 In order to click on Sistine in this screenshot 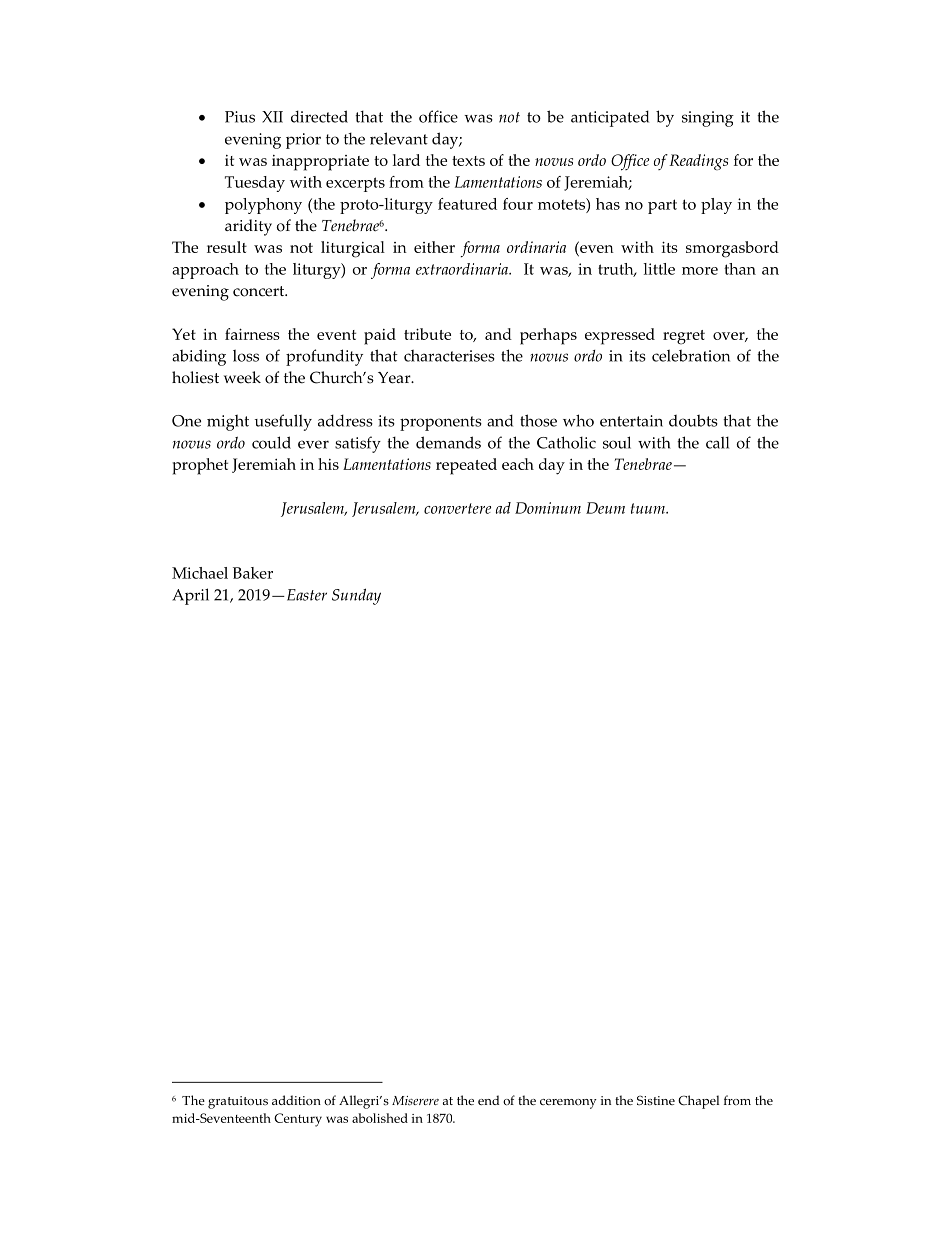, I will do `click(656, 1100)`.
